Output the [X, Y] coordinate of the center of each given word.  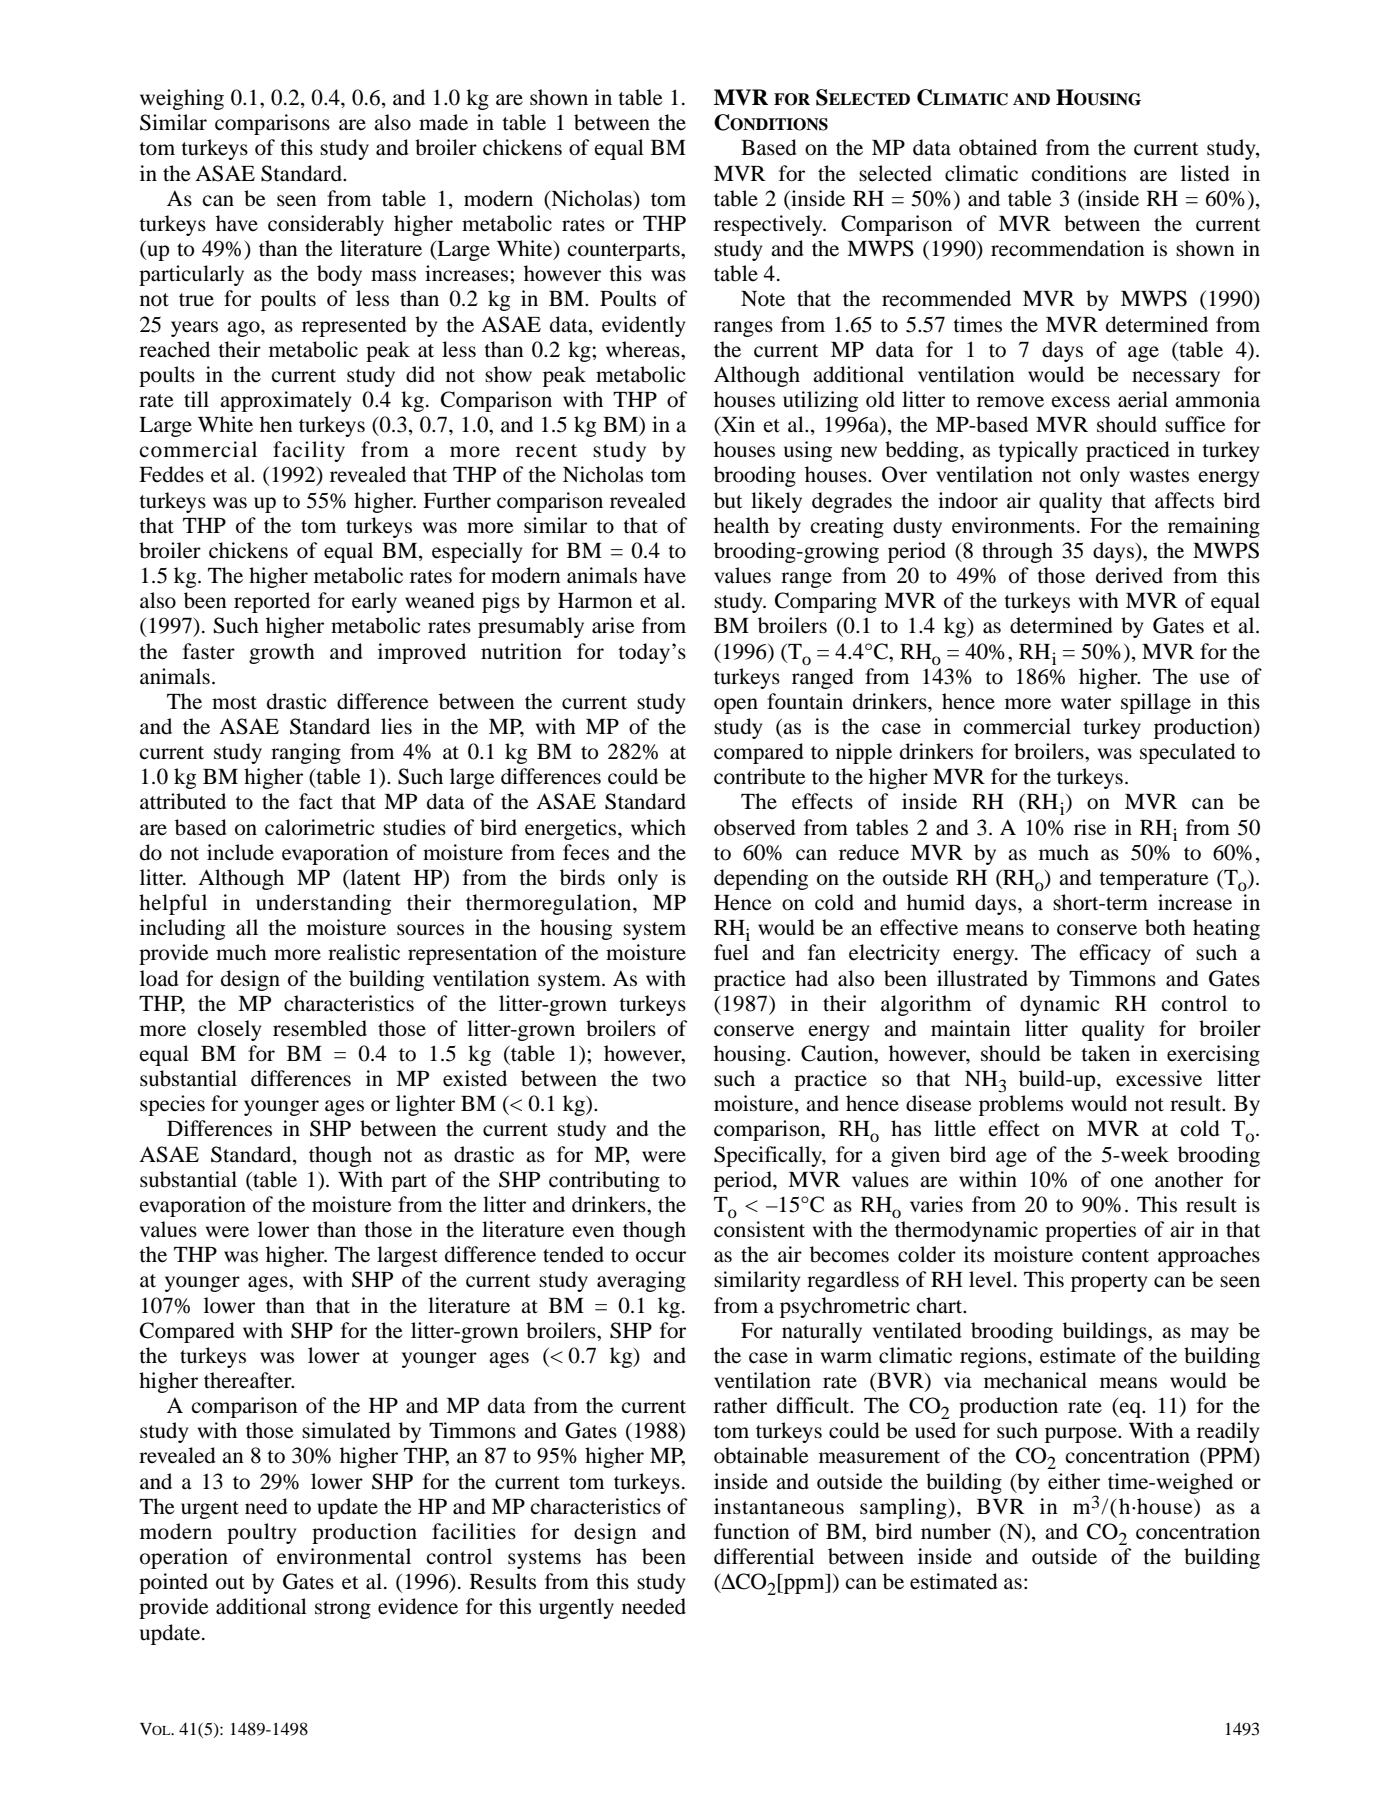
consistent [759, 1229]
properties [1090, 1231]
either [1074, 1481]
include [240, 852]
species [172, 1105]
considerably [326, 225]
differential [764, 1556]
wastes [1159, 476]
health [741, 525]
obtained [998, 147]
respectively [769, 225]
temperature [1154, 881]
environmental [344, 1556]
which [658, 827]
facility [309, 451]
